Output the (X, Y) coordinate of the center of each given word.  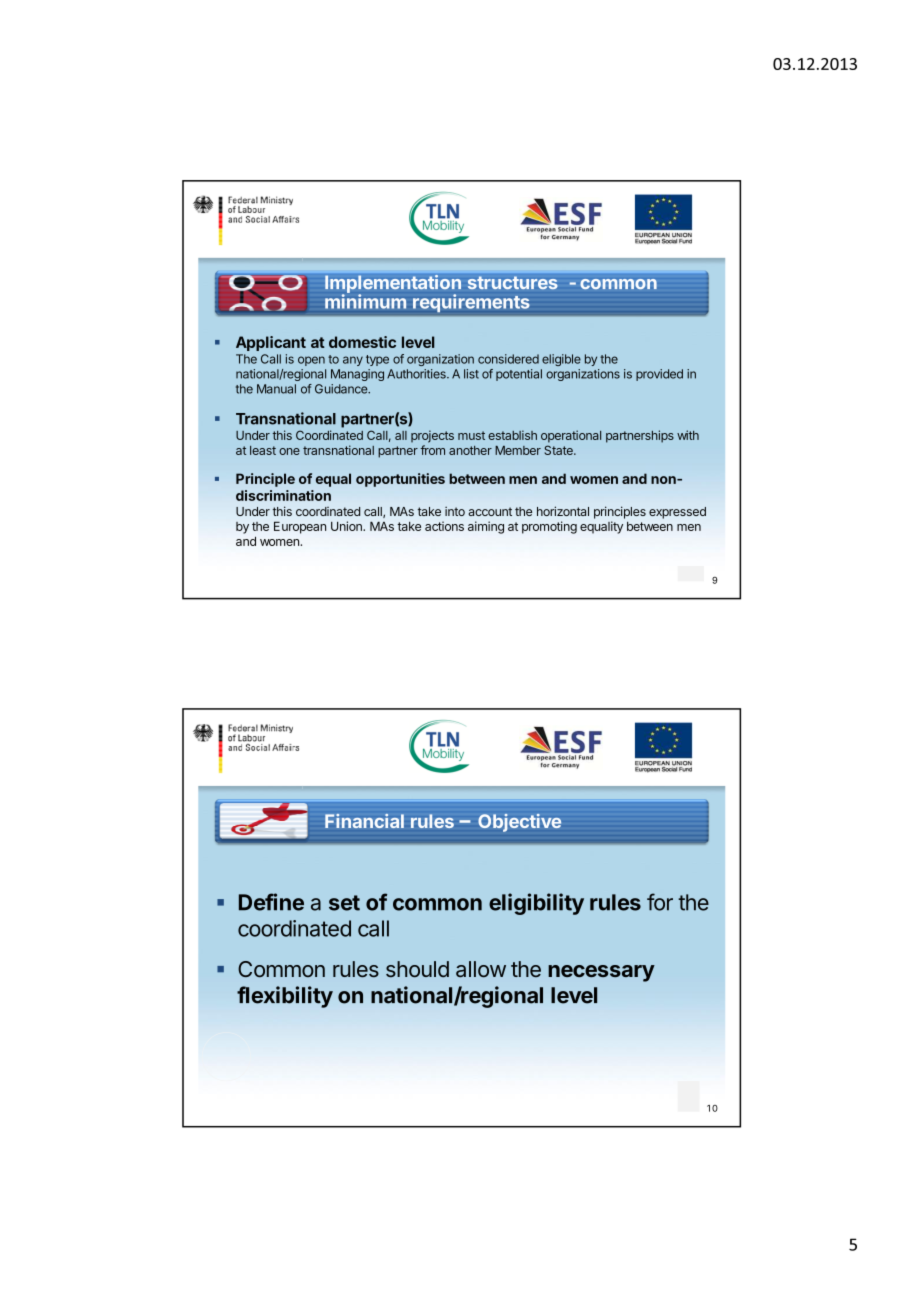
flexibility (285, 997)
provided (659, 375)
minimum (365, 301)
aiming (486, 527)
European (300, 527)
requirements (471, 303)
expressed (677, 513)
